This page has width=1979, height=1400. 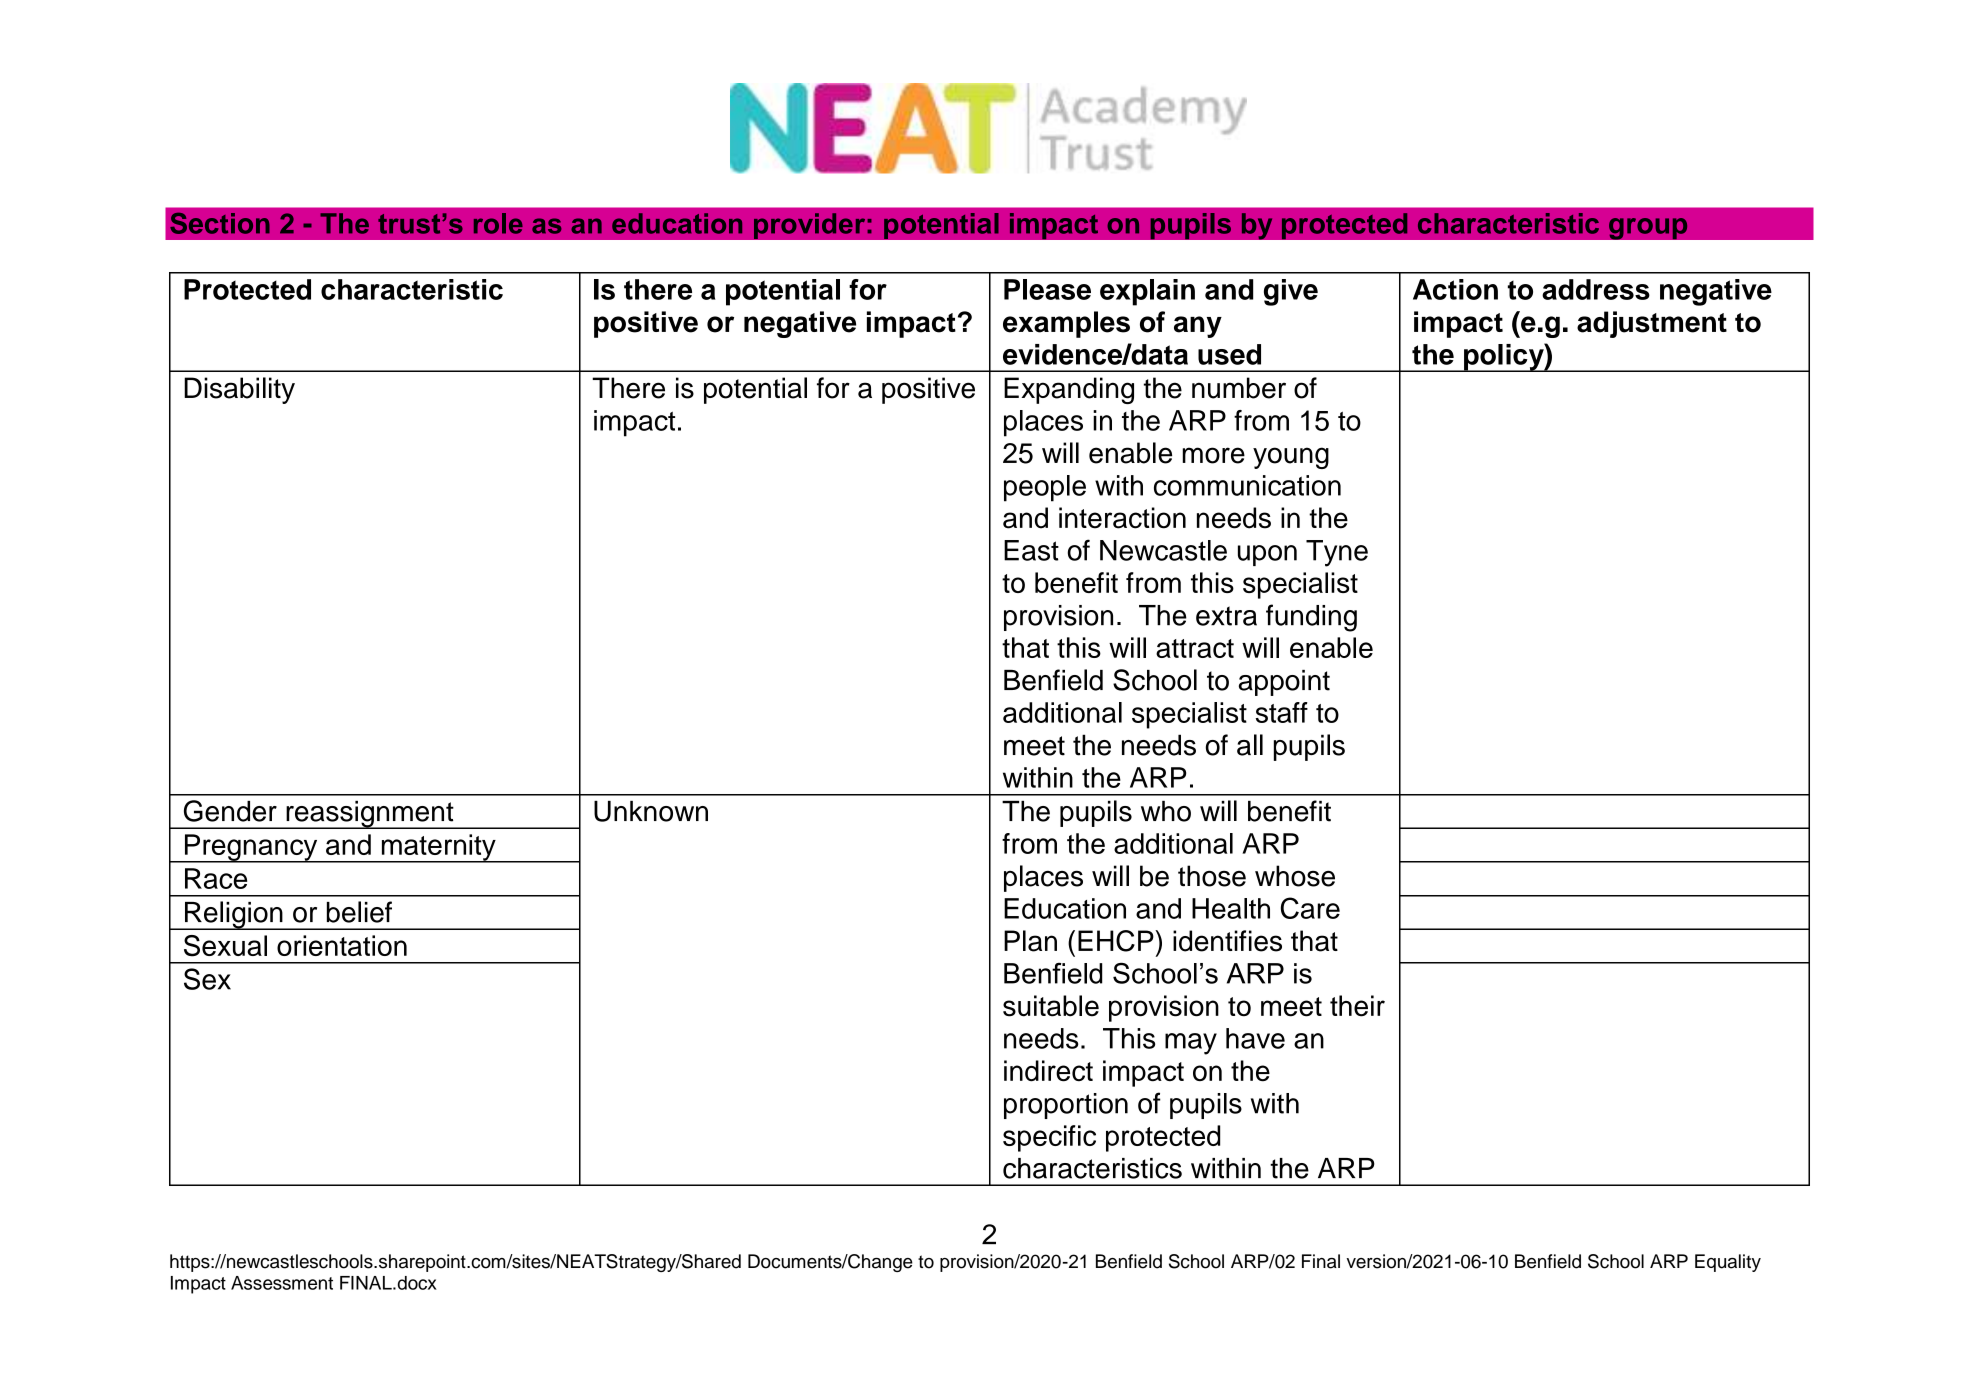 What do you see at coordinates (1047, 289) in the page?
I see `Please` at bounding box center [1047, 289].
